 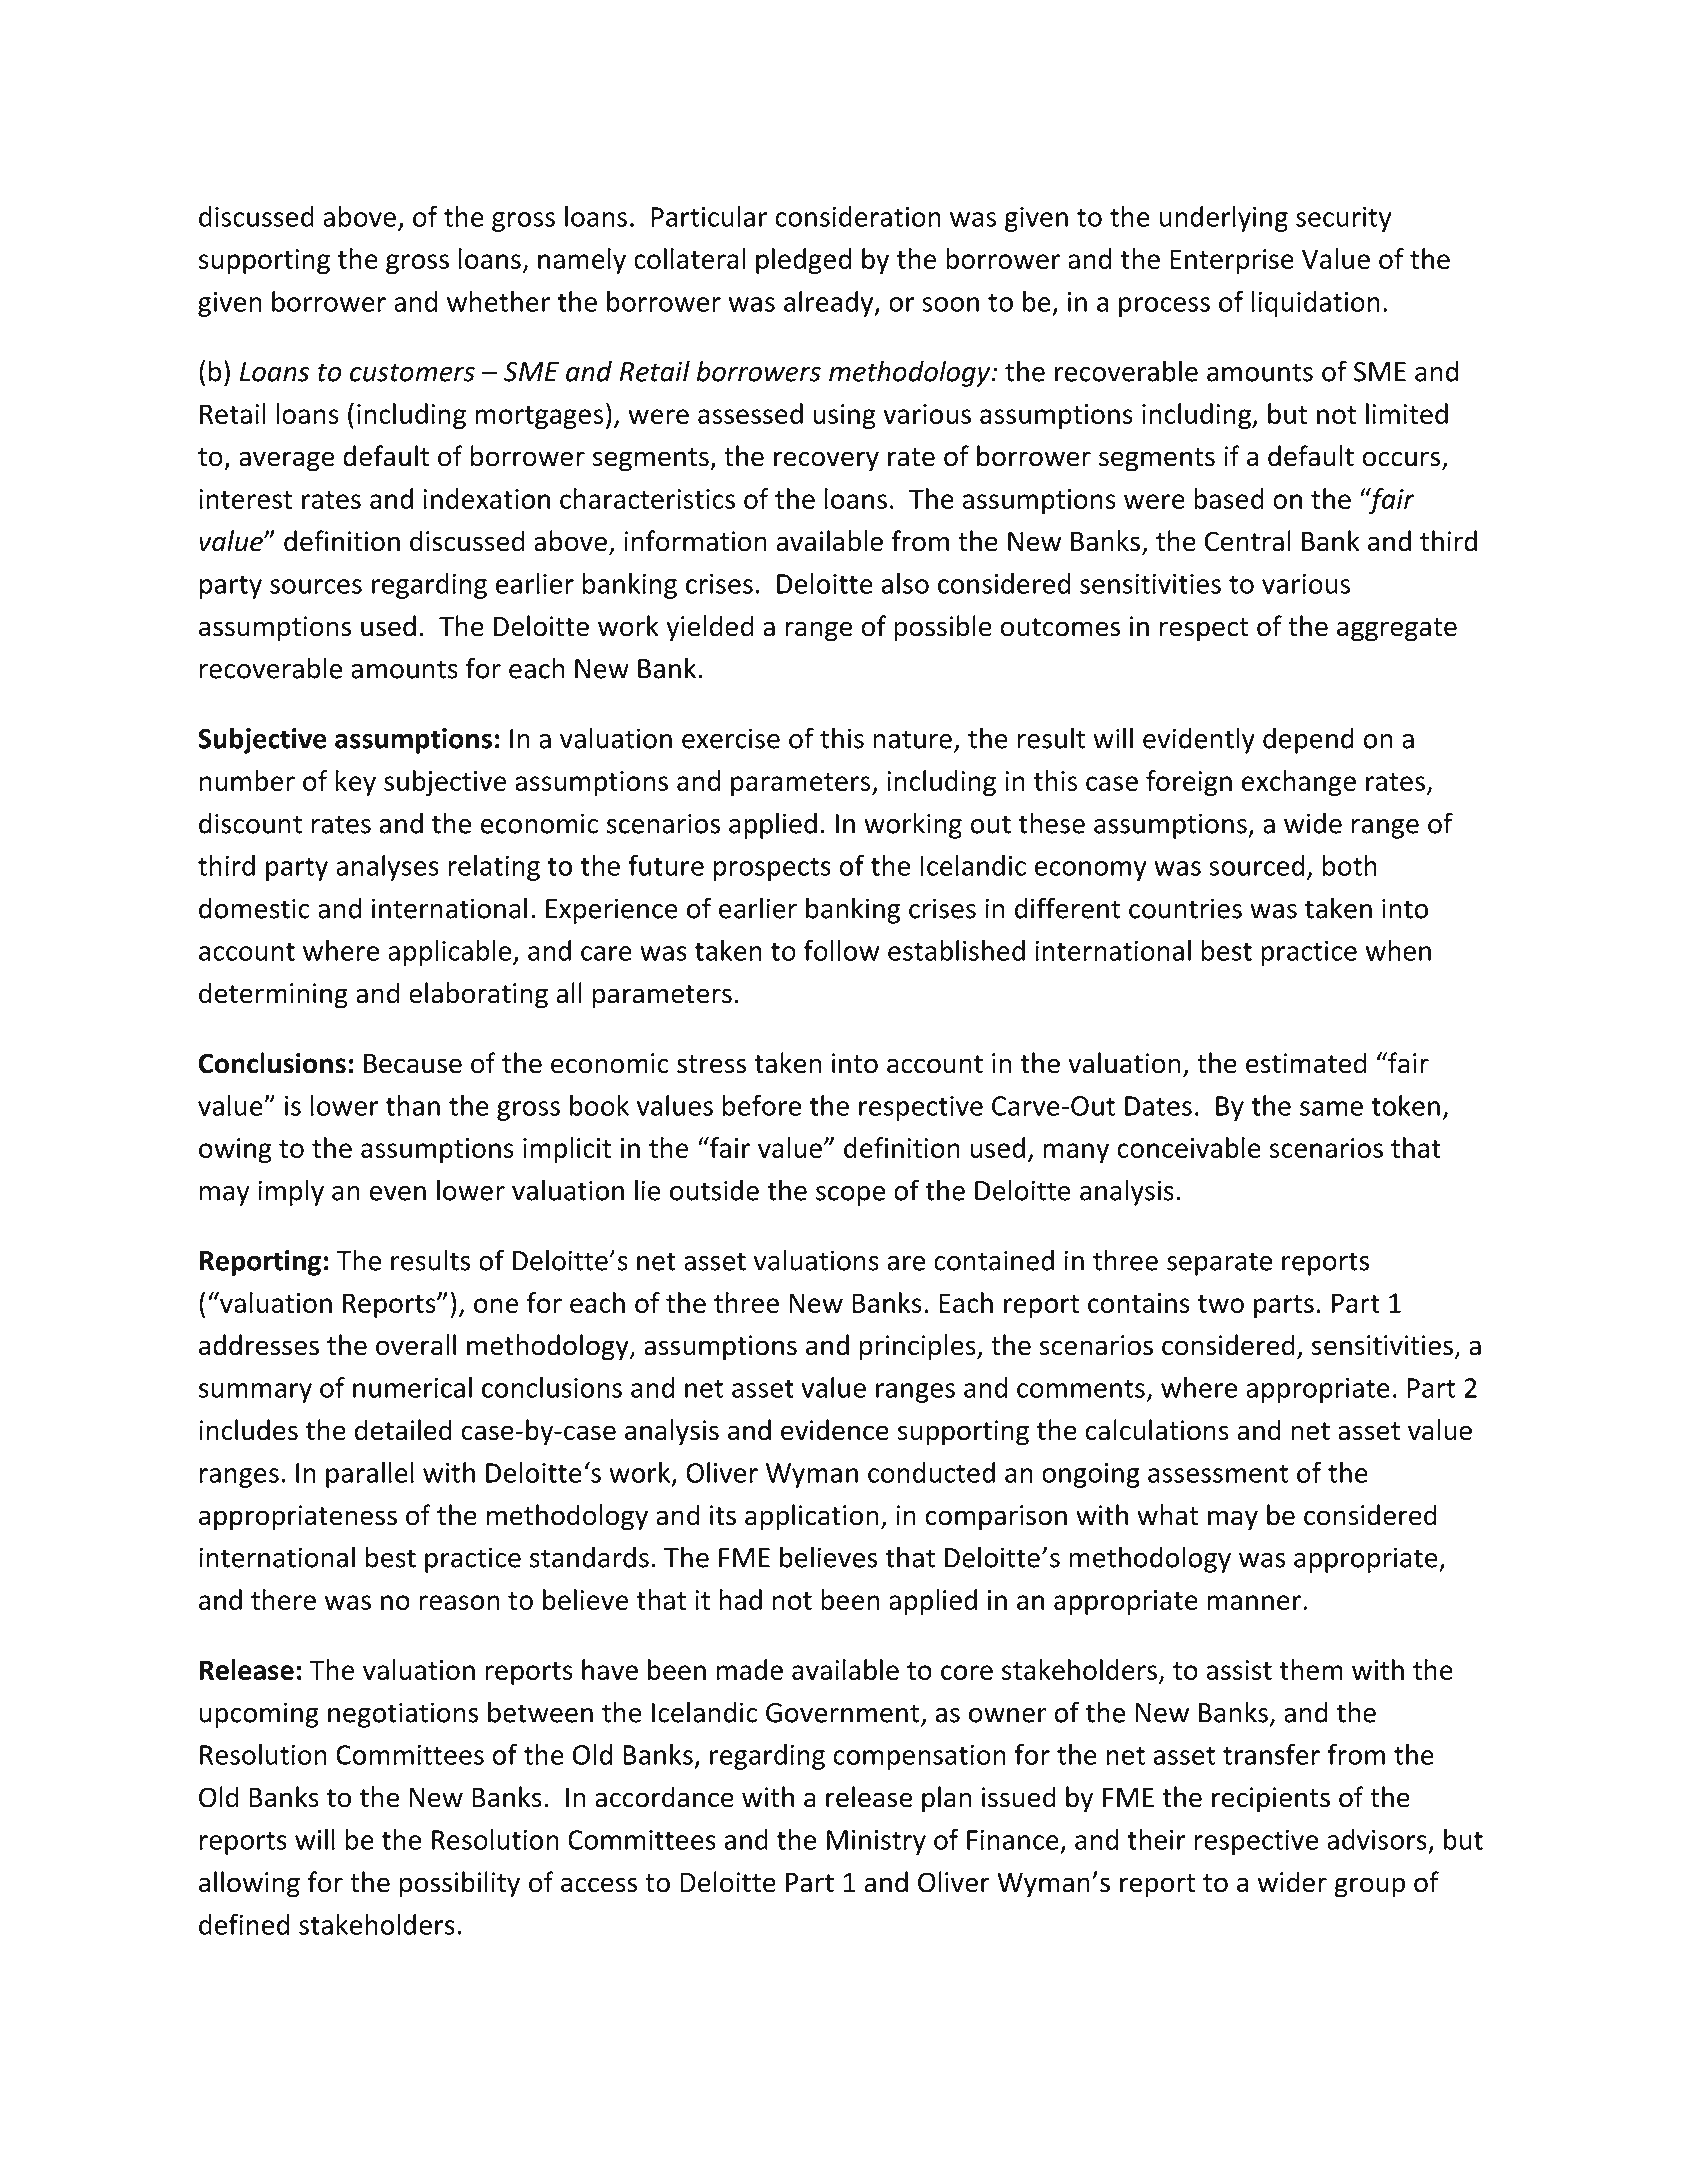 I want to click on Enterprise, so click(x=1232, y=261).
